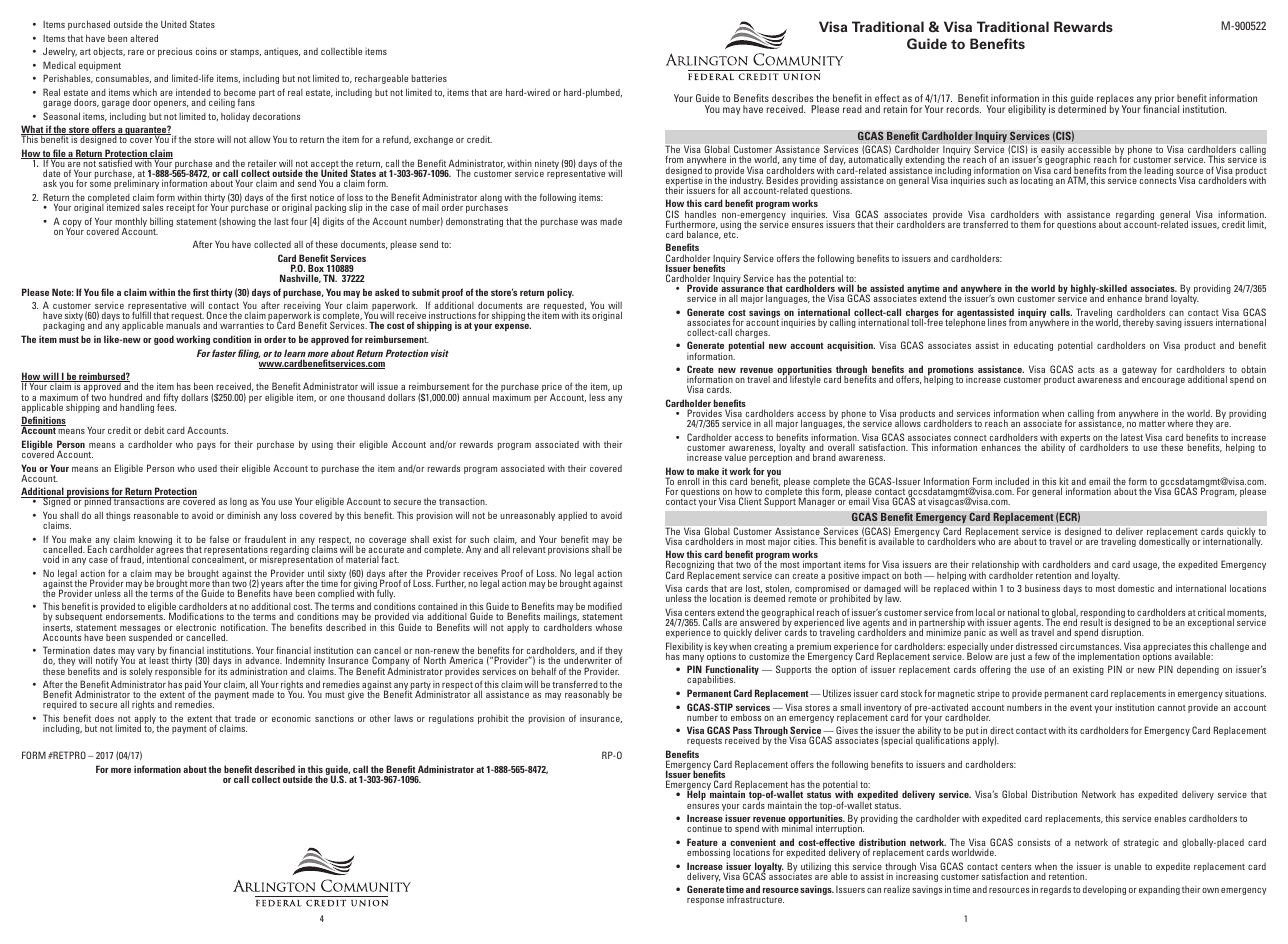 The width and height of the image is (1288, 944). What do you see at coordinates (164, 340) in the image?
I see `good` at bounding box center [164, 340].
